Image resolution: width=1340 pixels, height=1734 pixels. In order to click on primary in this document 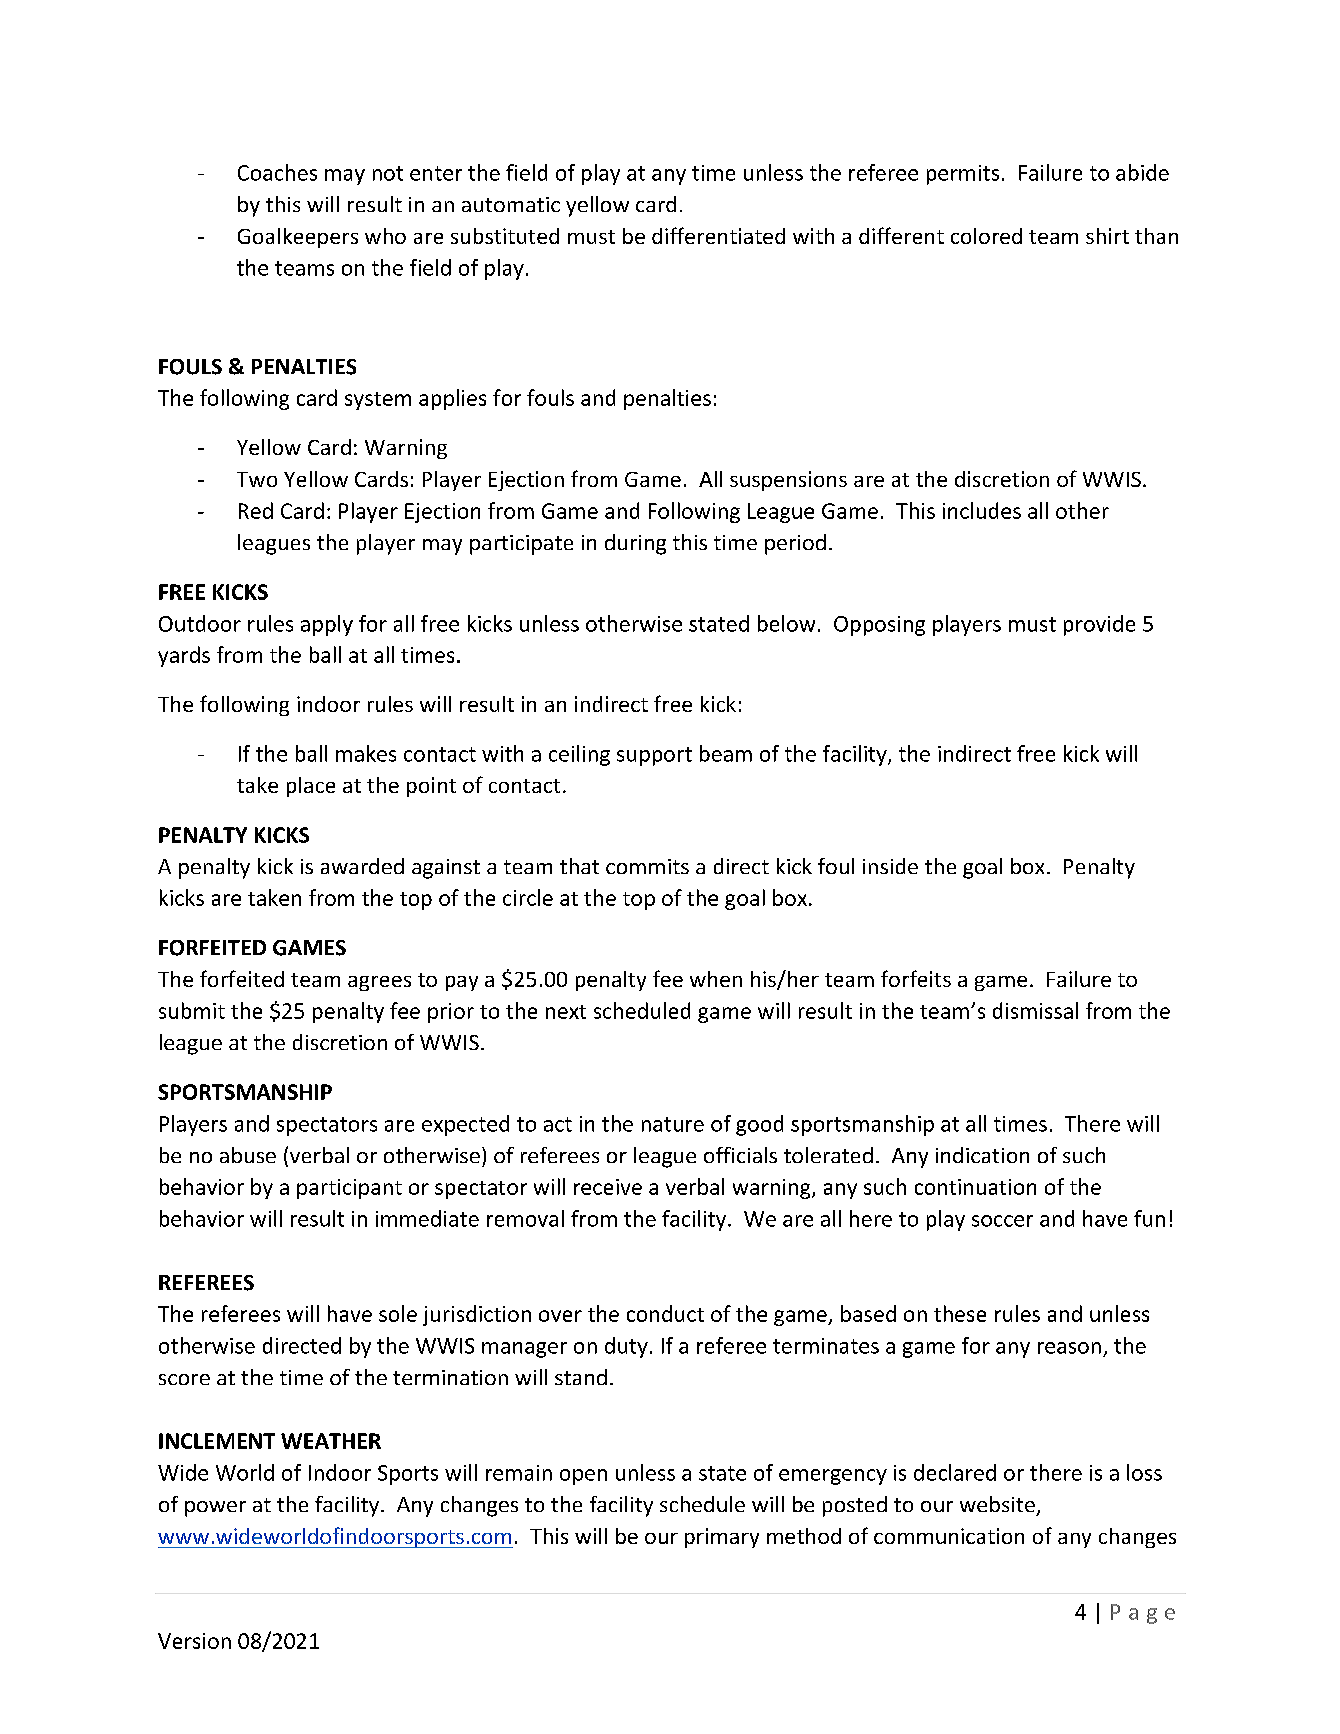, I will do `click(722, 1538)`.
